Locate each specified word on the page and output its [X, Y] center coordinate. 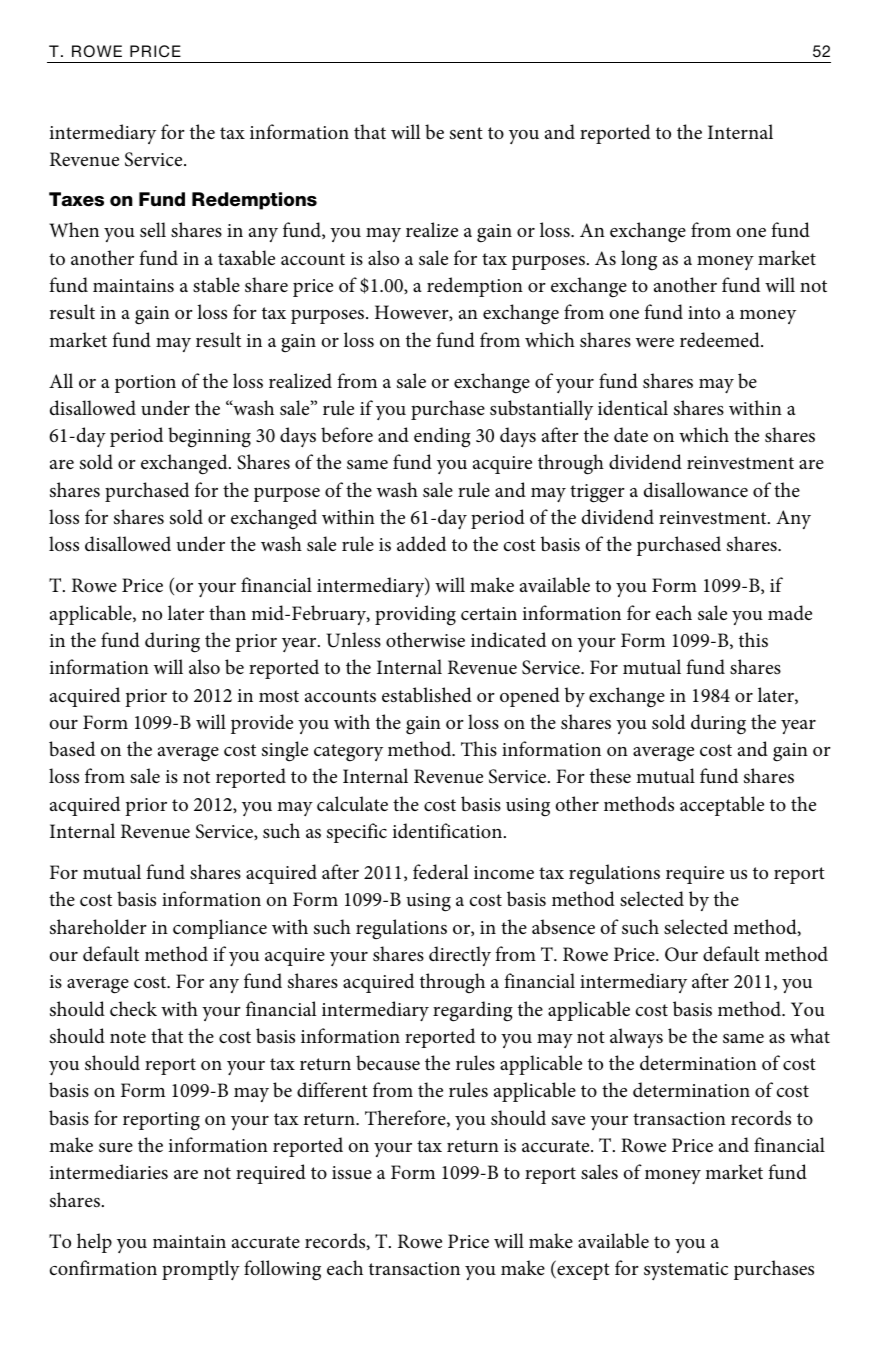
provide [262, 724]
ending [442, 437]
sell [153, 229]
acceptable [722, 806]
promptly [201, 1270]
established [427, 695]
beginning [209, 437]
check [133, 1008]
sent [466, 133]
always [636, 1038]
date [631, 434]
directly [460, 956]
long [639, 260]
